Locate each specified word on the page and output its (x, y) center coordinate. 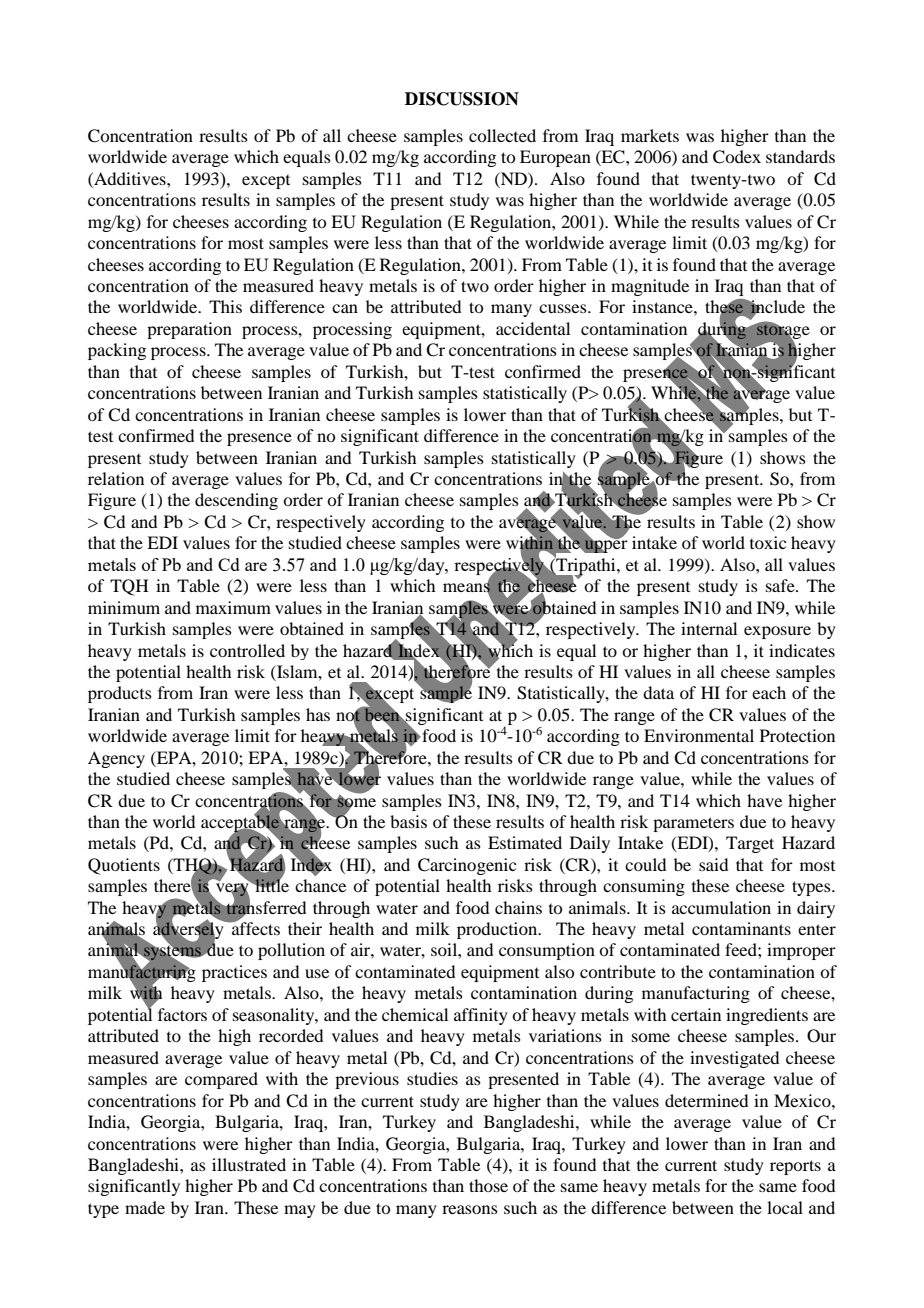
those (488, 1185)
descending (236, 501)
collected (502, 135)
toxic (768, 542)
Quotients (124, 866)
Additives (130, 178)
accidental (533, 328)
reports (795, 1167)
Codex (737, 157)
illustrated (249, 1164)
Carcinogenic (467, 866)
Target (750, 844)
